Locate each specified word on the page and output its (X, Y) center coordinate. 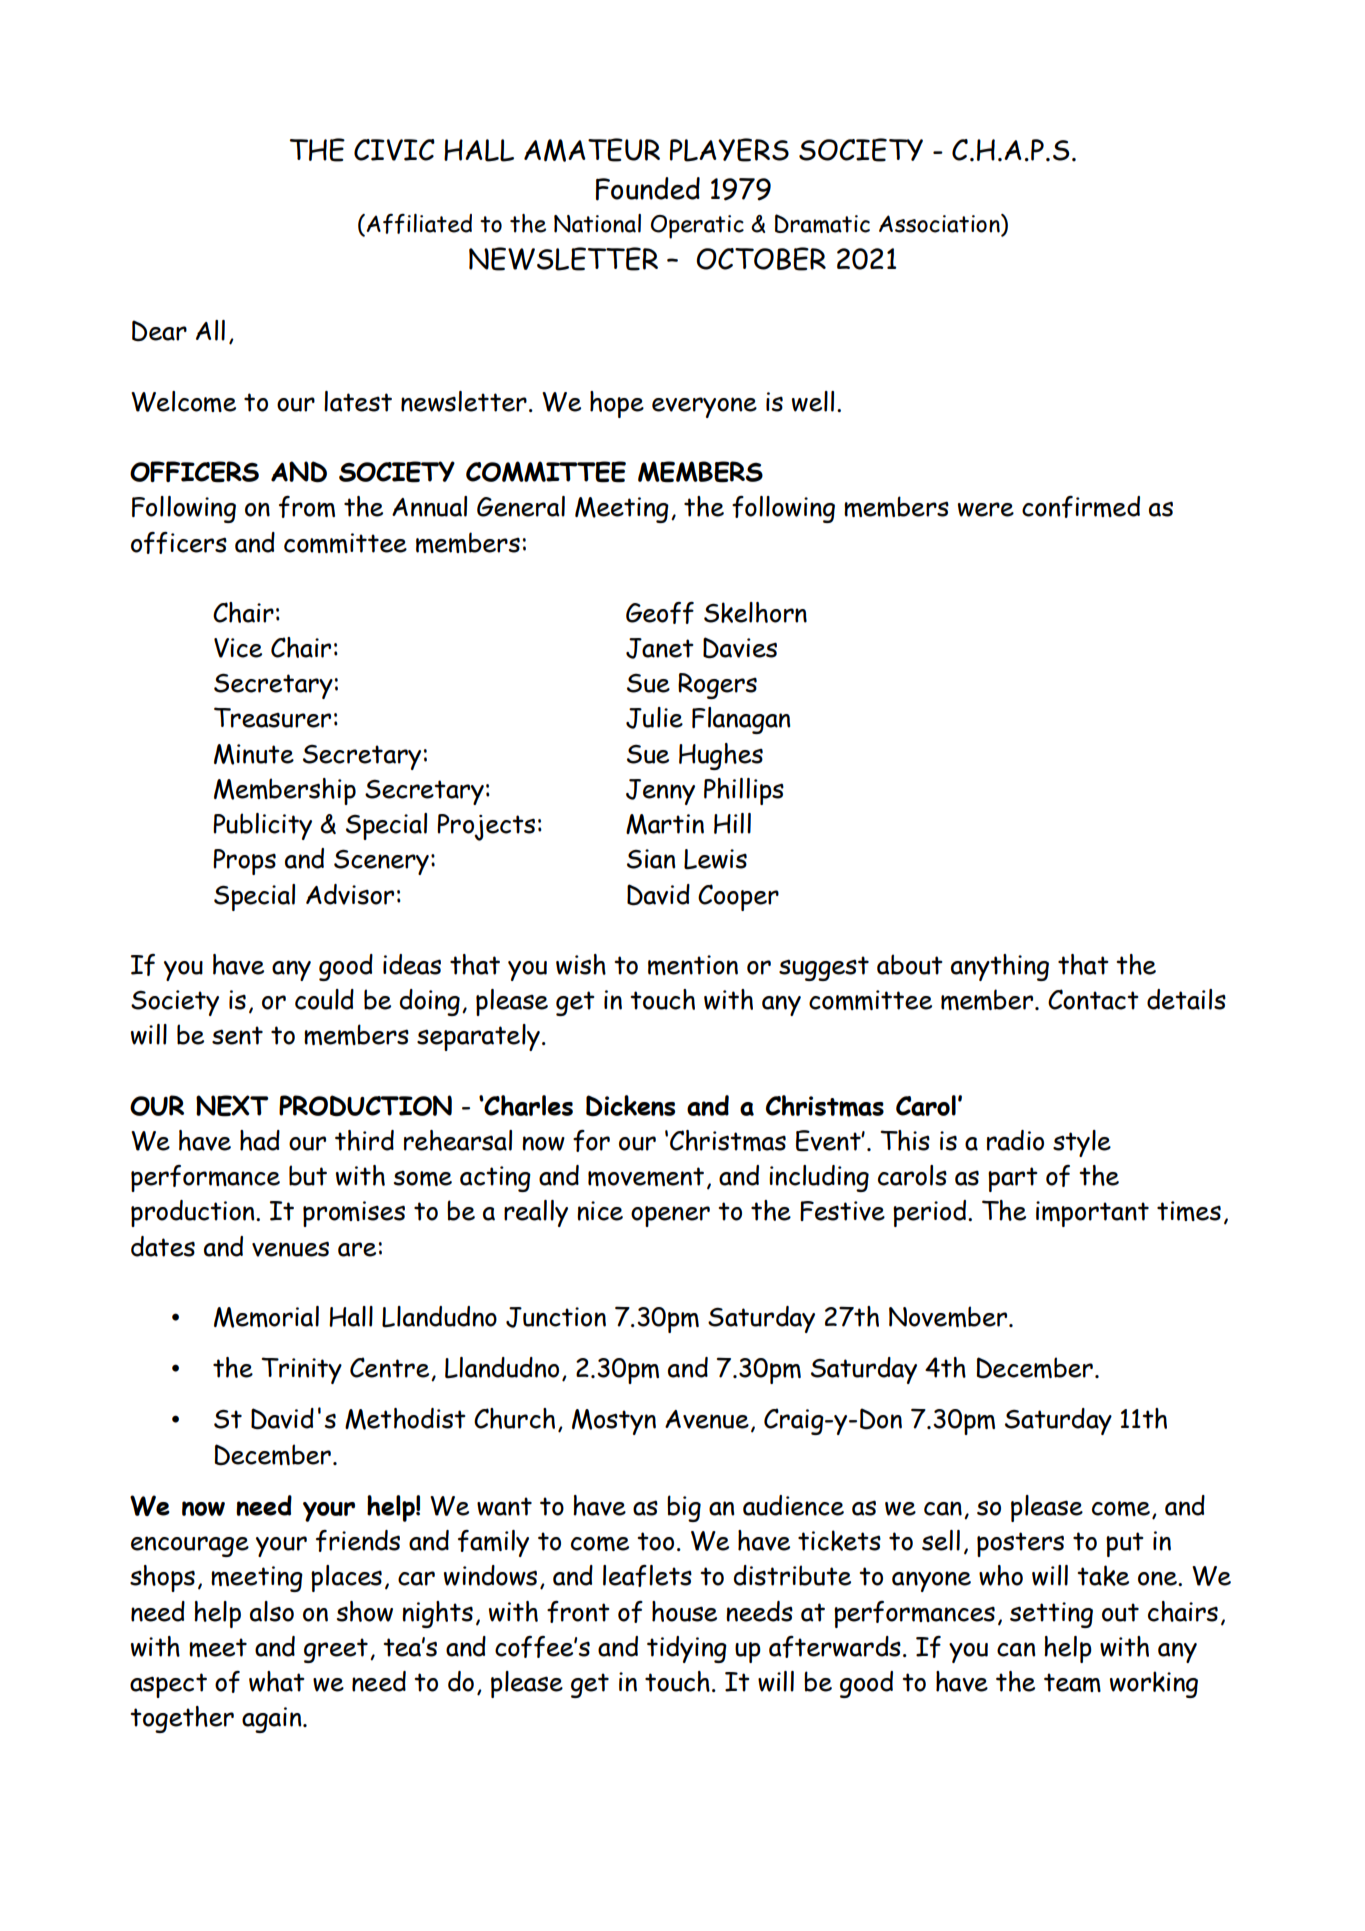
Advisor (350, 894)
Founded (648, 189)
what (277, 1681)
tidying (687, 1649)
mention (693, 965)
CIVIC (394, 150)
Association (940, 223)
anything (1000, 967)
